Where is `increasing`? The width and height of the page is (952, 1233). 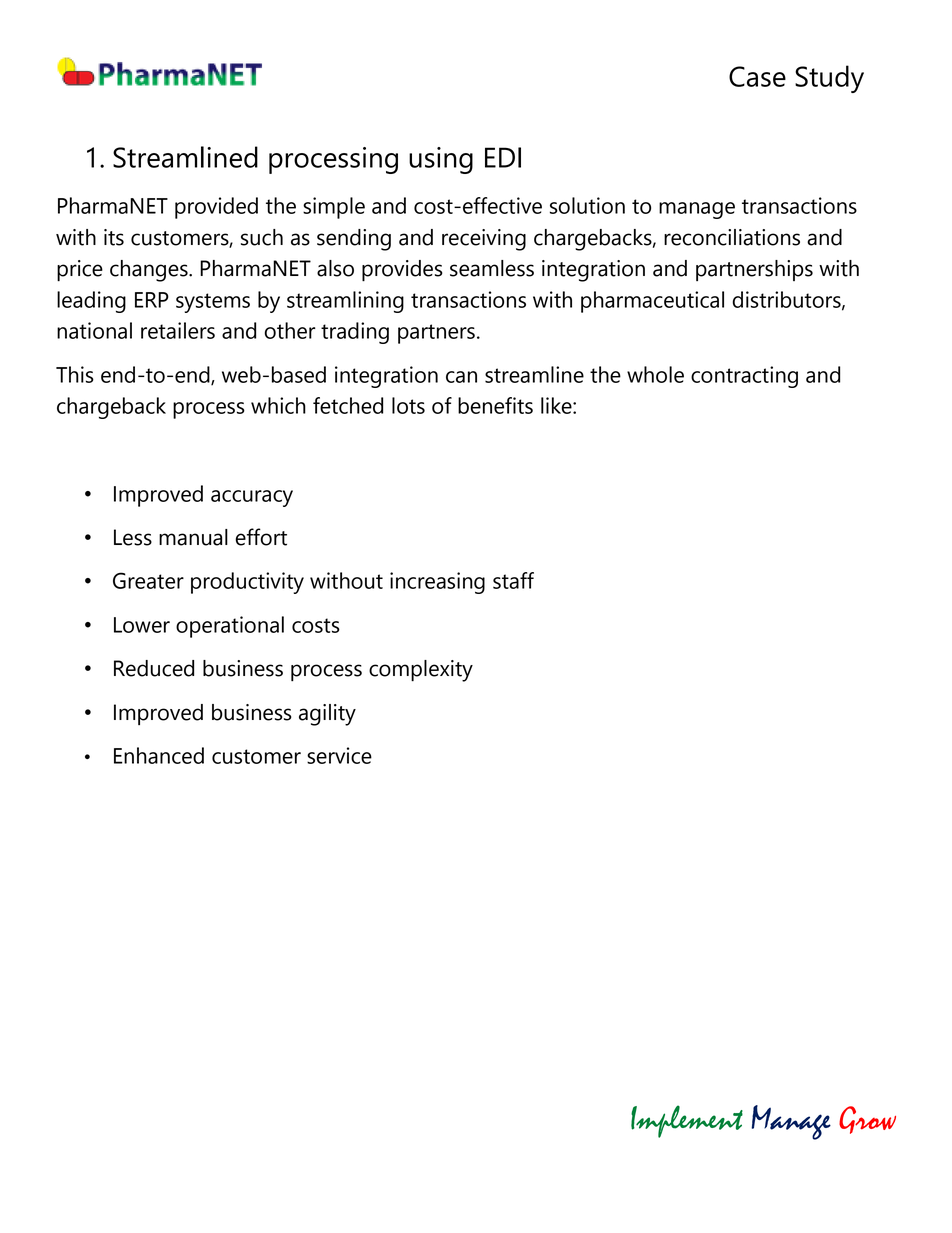
increasing is located at coordinates (437, 583).
